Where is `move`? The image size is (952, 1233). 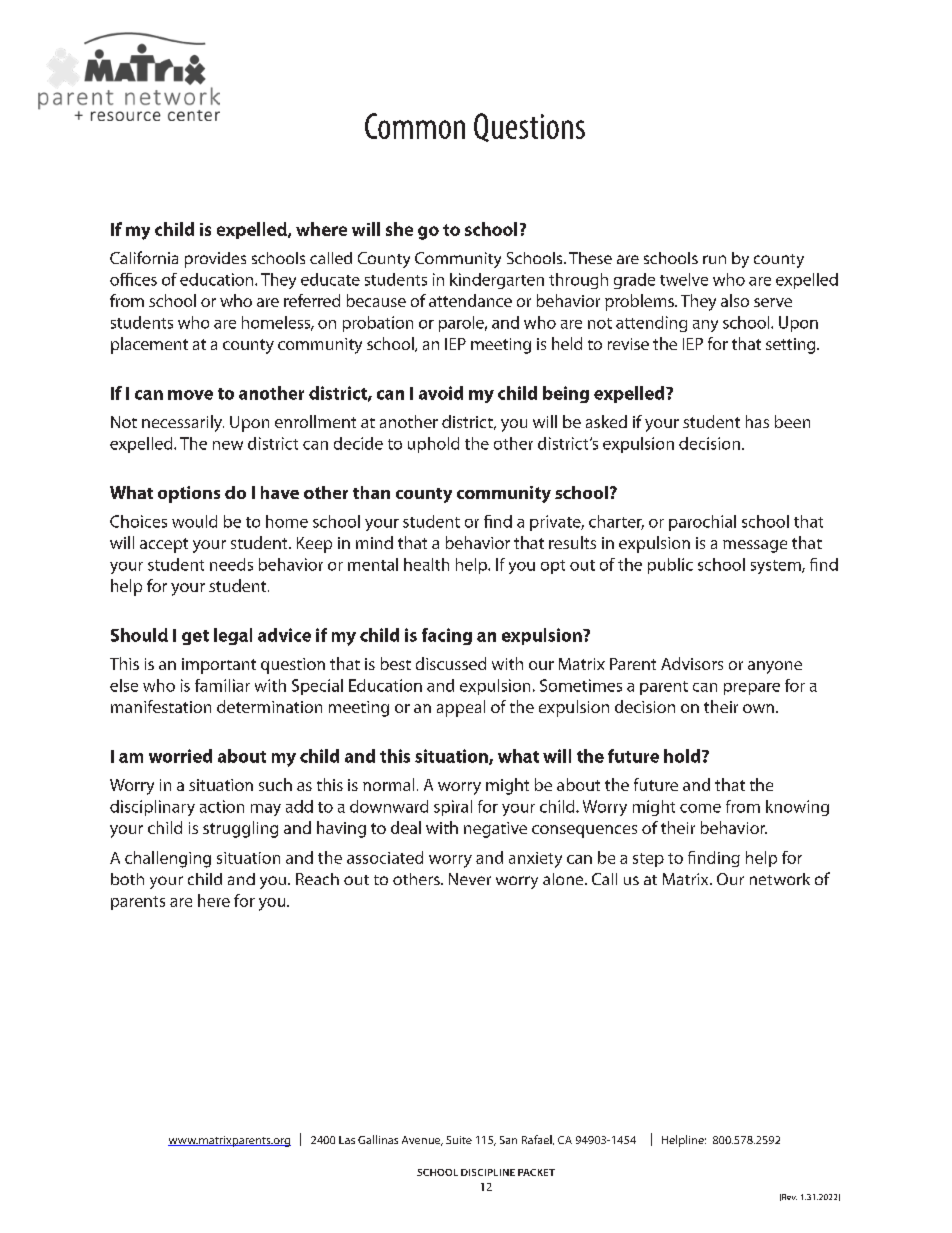 move is located at coordinates (190, 395).
